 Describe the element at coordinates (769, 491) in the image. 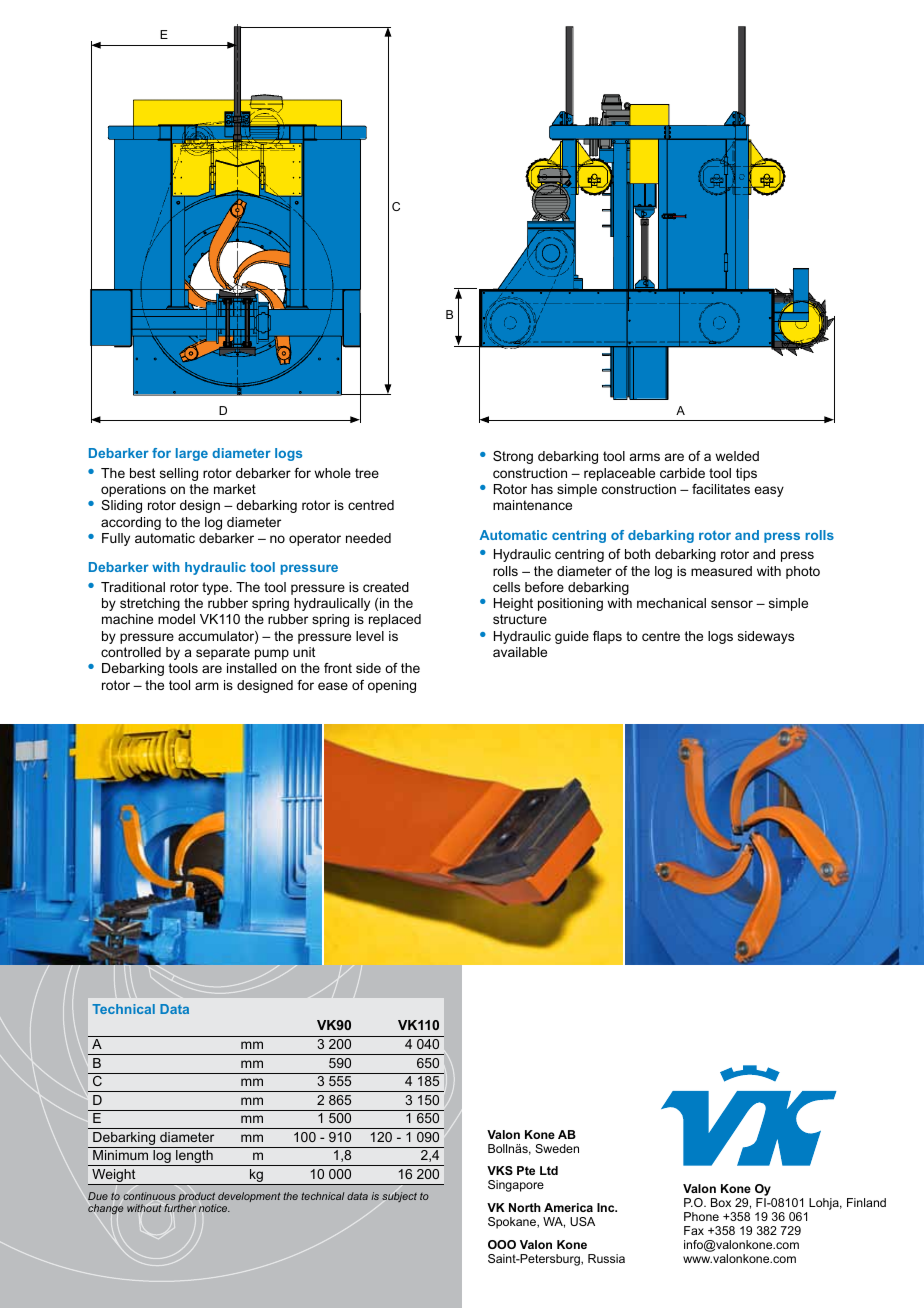

I see `easy` at that location.
